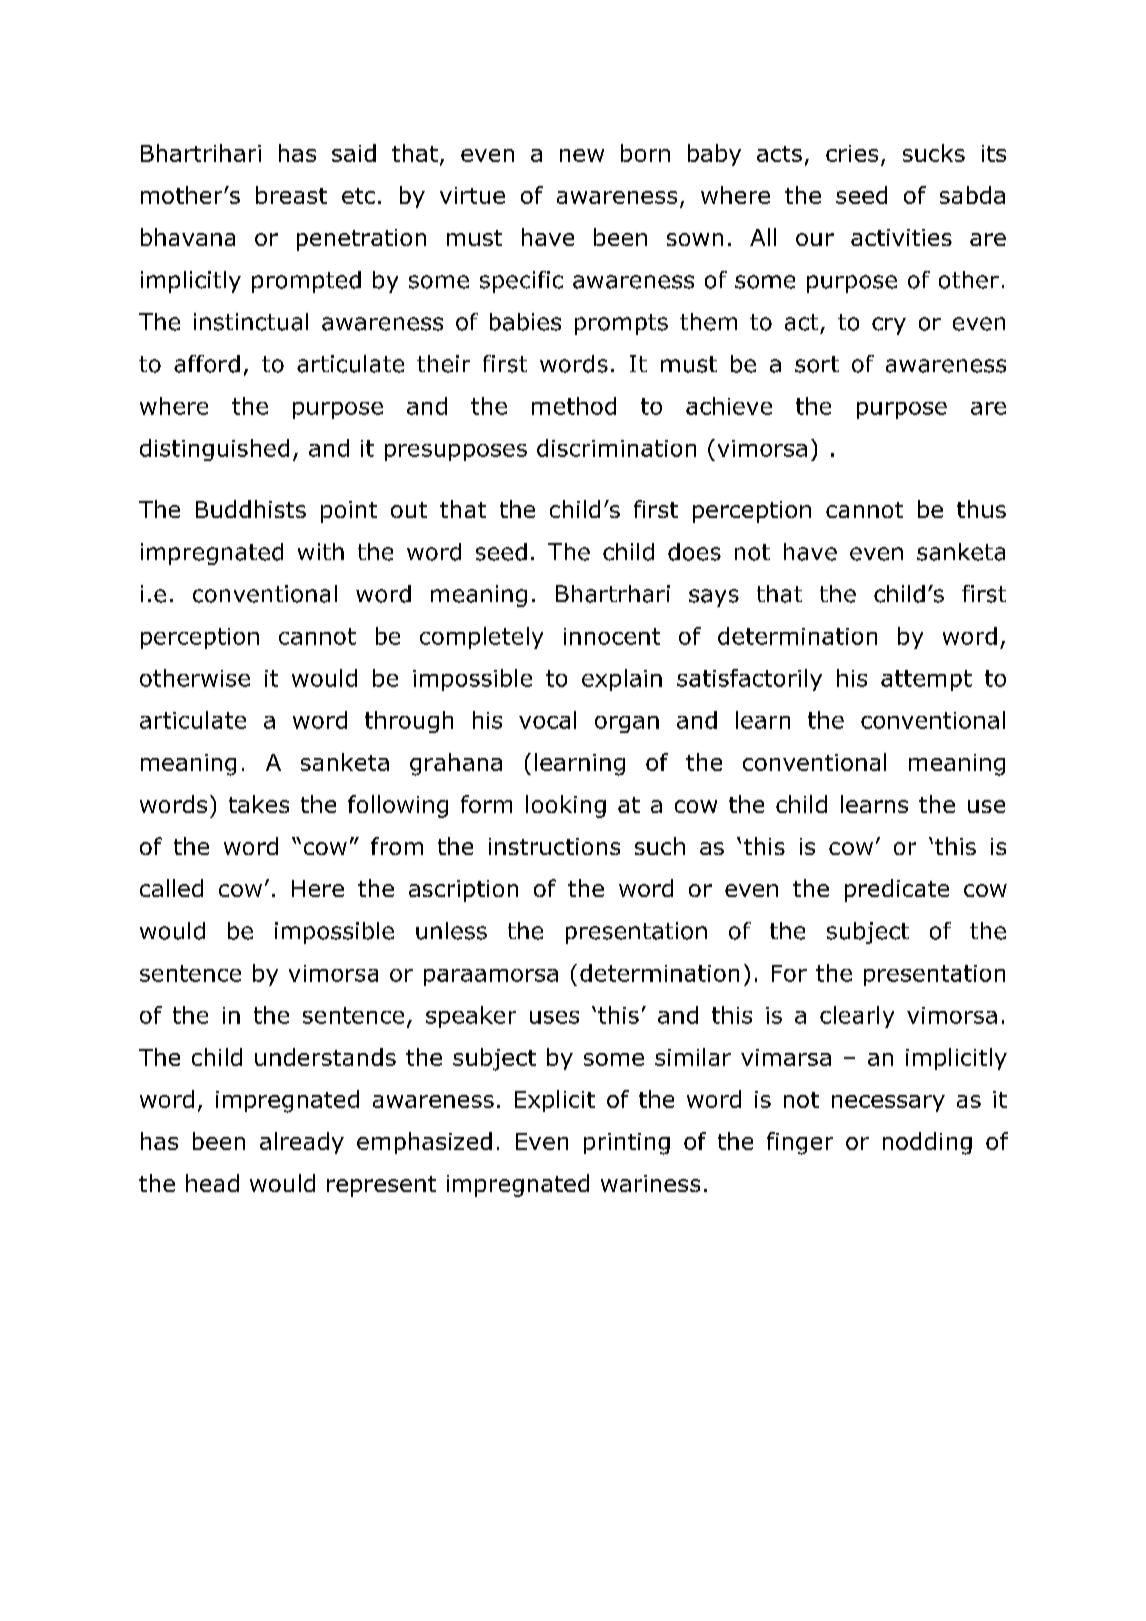 The height and width of the screenshot is (1621, 1146). What do you see at coordinates (291, 195) in the screenshot?
I see `breast` at bounding box center [291, 195].
